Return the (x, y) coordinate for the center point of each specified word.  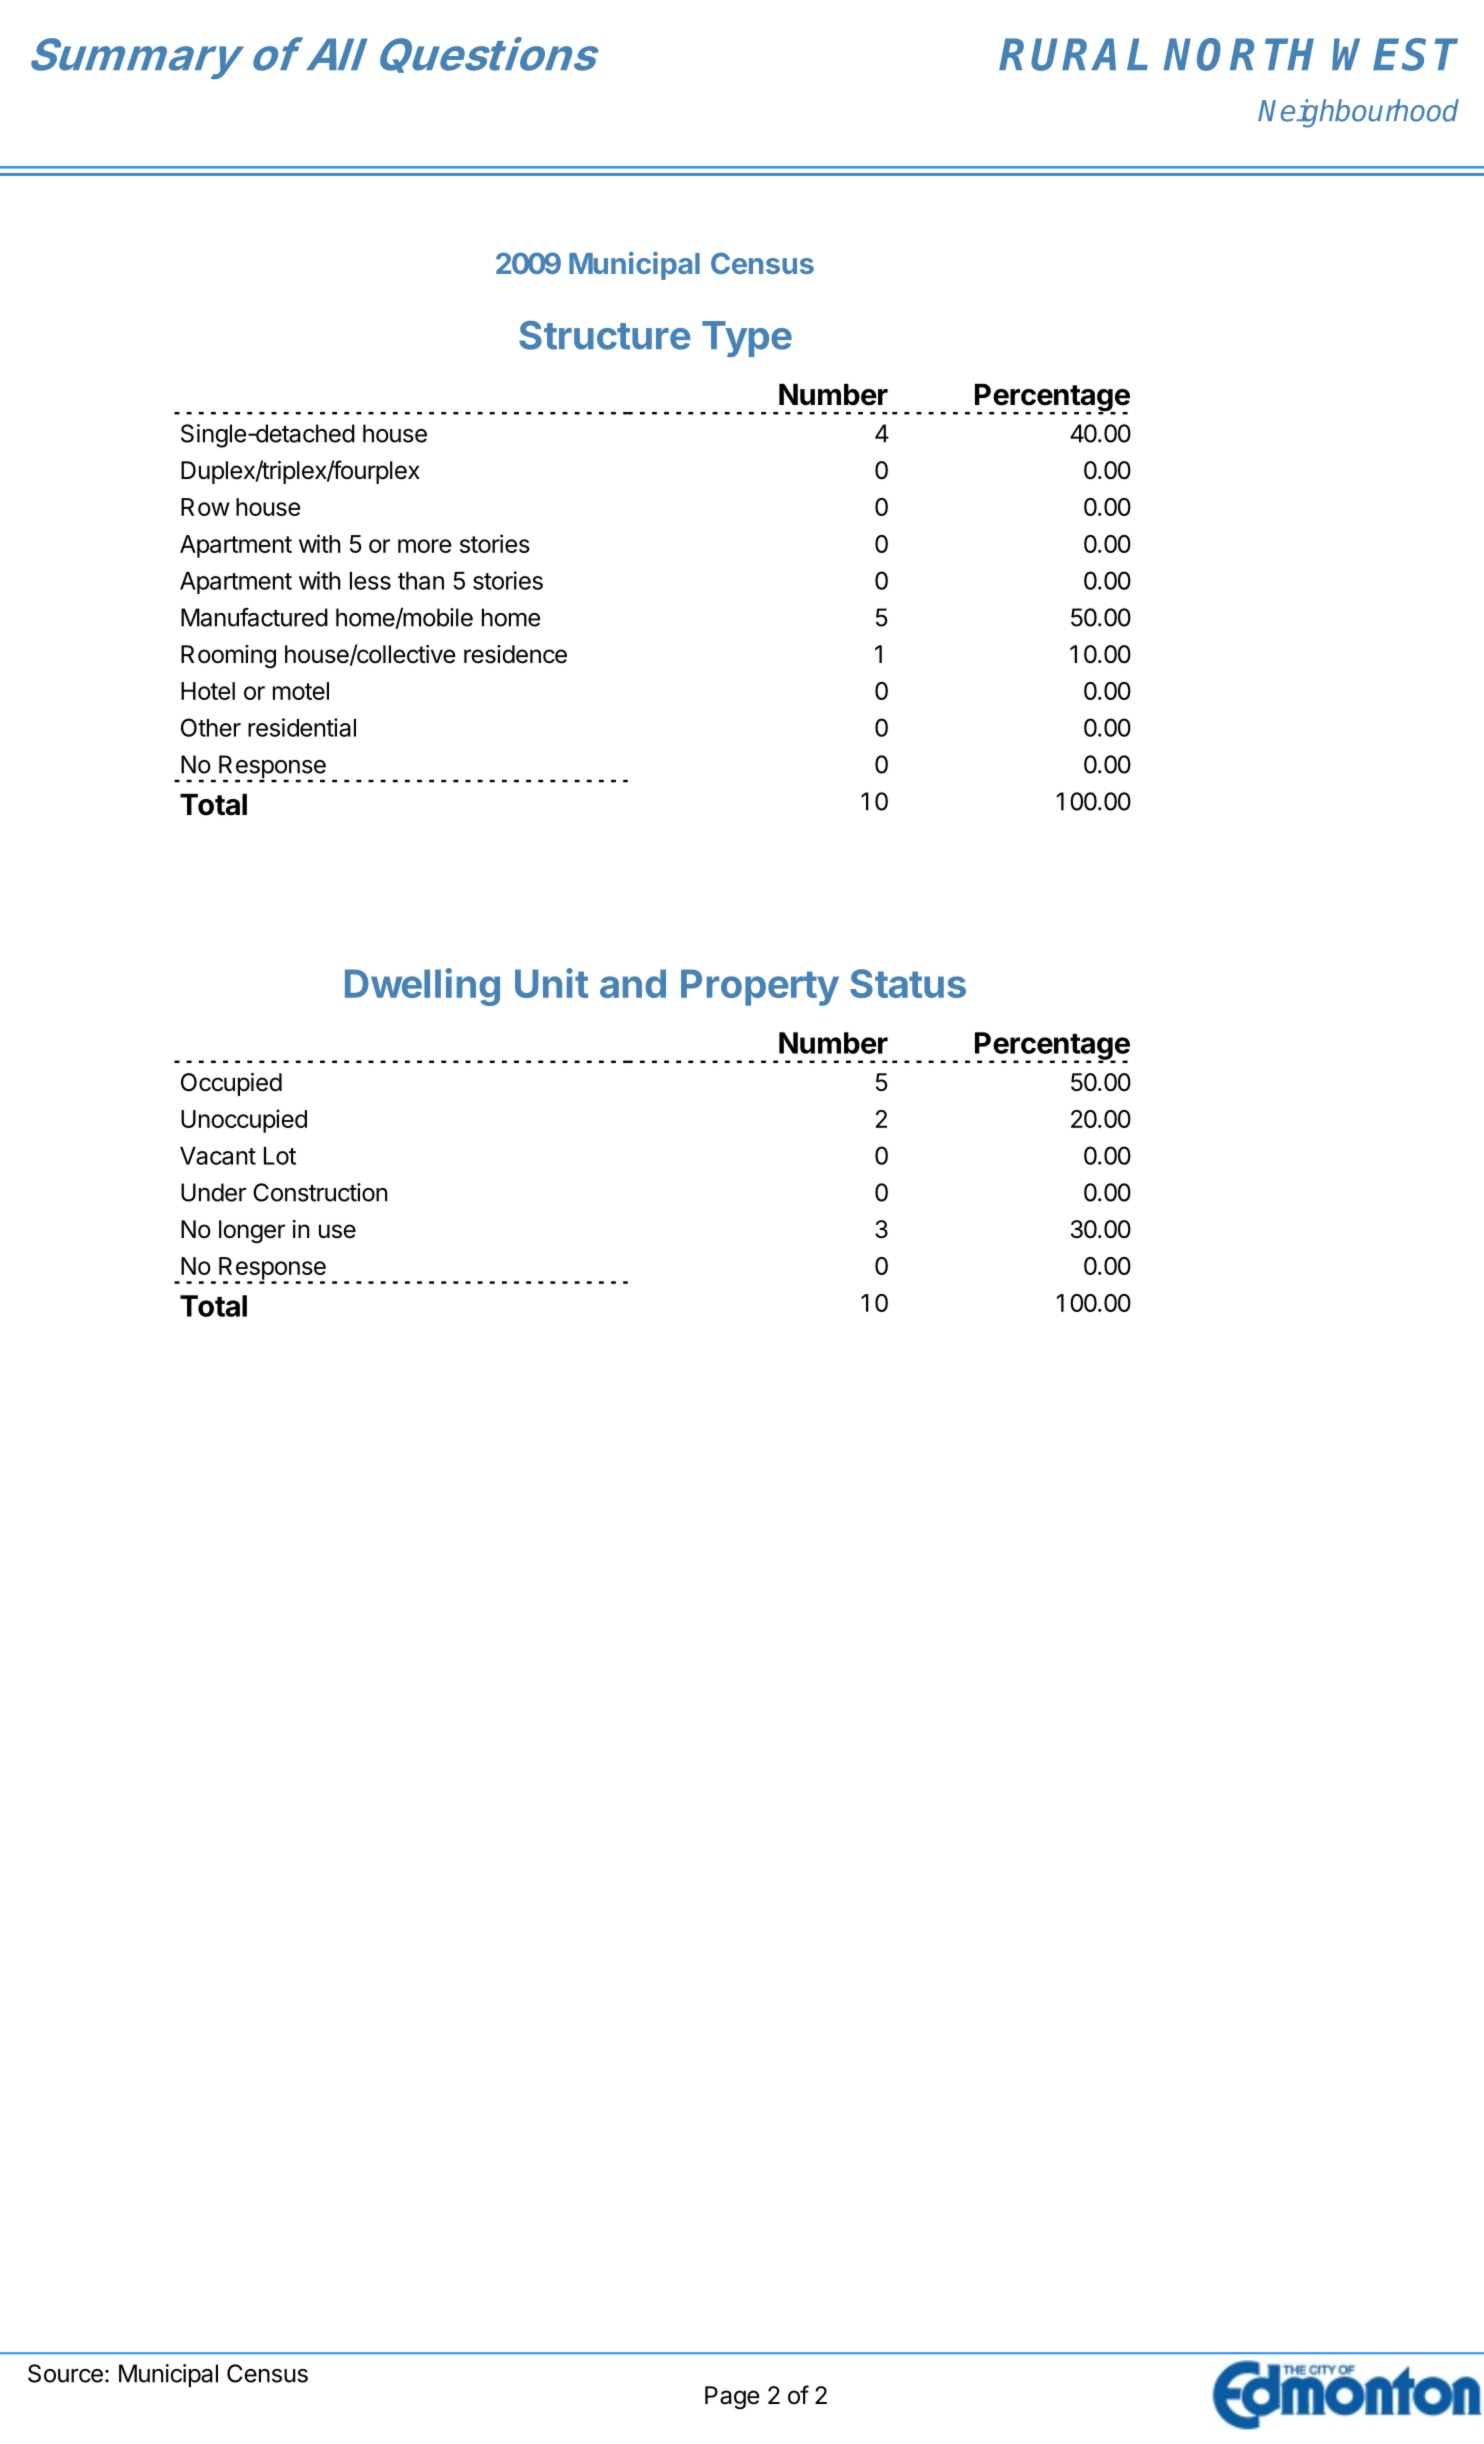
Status (908, 983)
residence (515, 654)
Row (205, 507)
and (633, 983)
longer (252, 1232)
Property (760, 987)
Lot (280, 1156)
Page (732, 2397)
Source (65, 2373)
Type (747, 339)
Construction (320, 1192)
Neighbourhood (1358, 113)
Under (213, 1192)
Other (211, 727)
